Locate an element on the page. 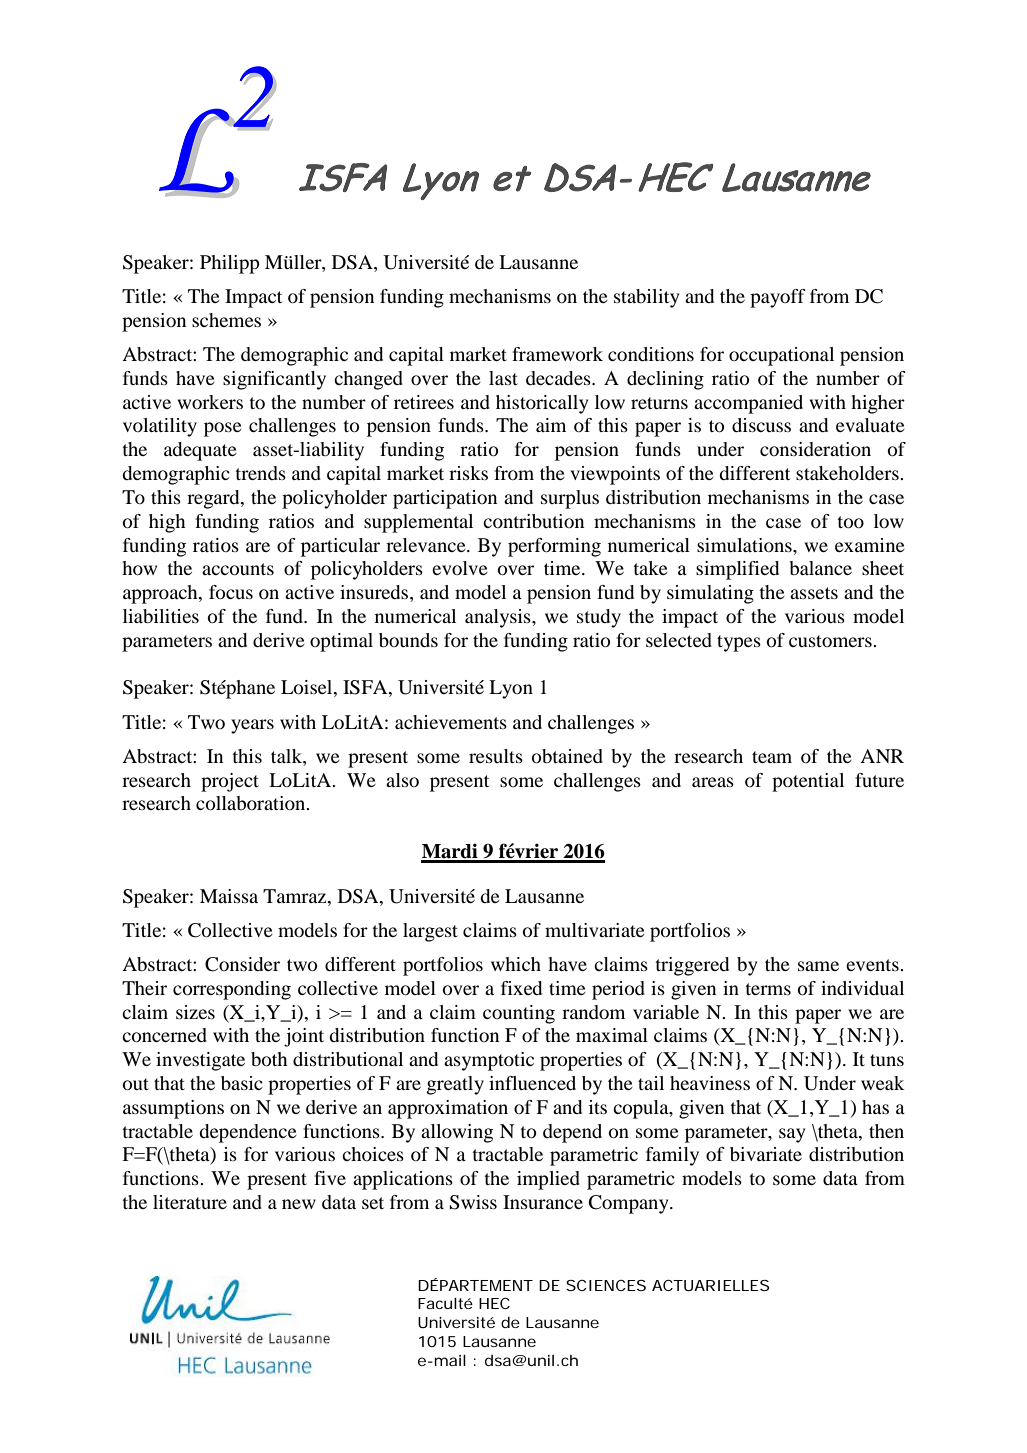 This image has width=1027, height=1453. framework is located at coordinates (557, 354).
